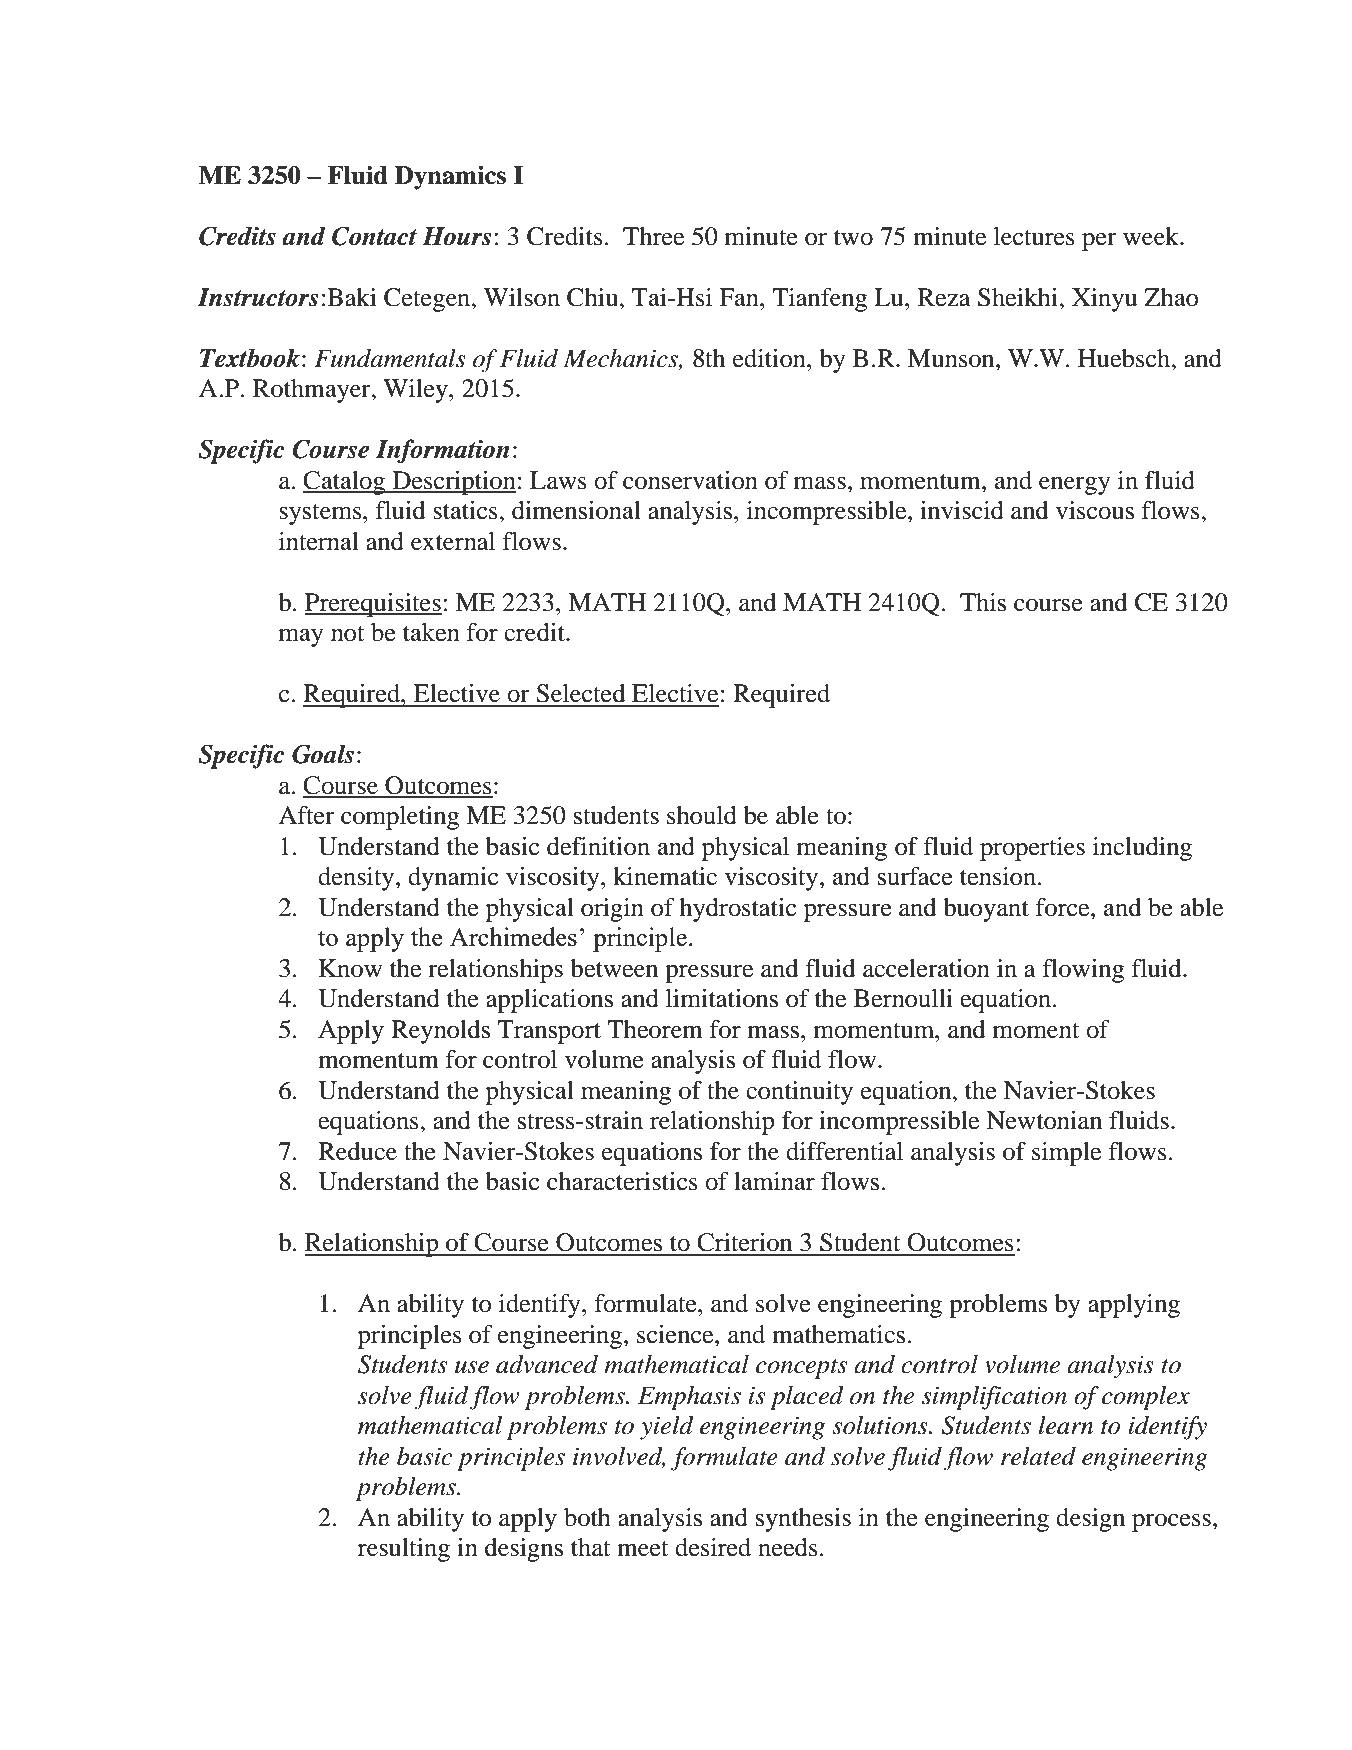 Image resolution: width=1352 pixels, height=1750 pixels. Describe the element at coordinates (740, 297) in the screenshot. I see `Fan` at that location.
